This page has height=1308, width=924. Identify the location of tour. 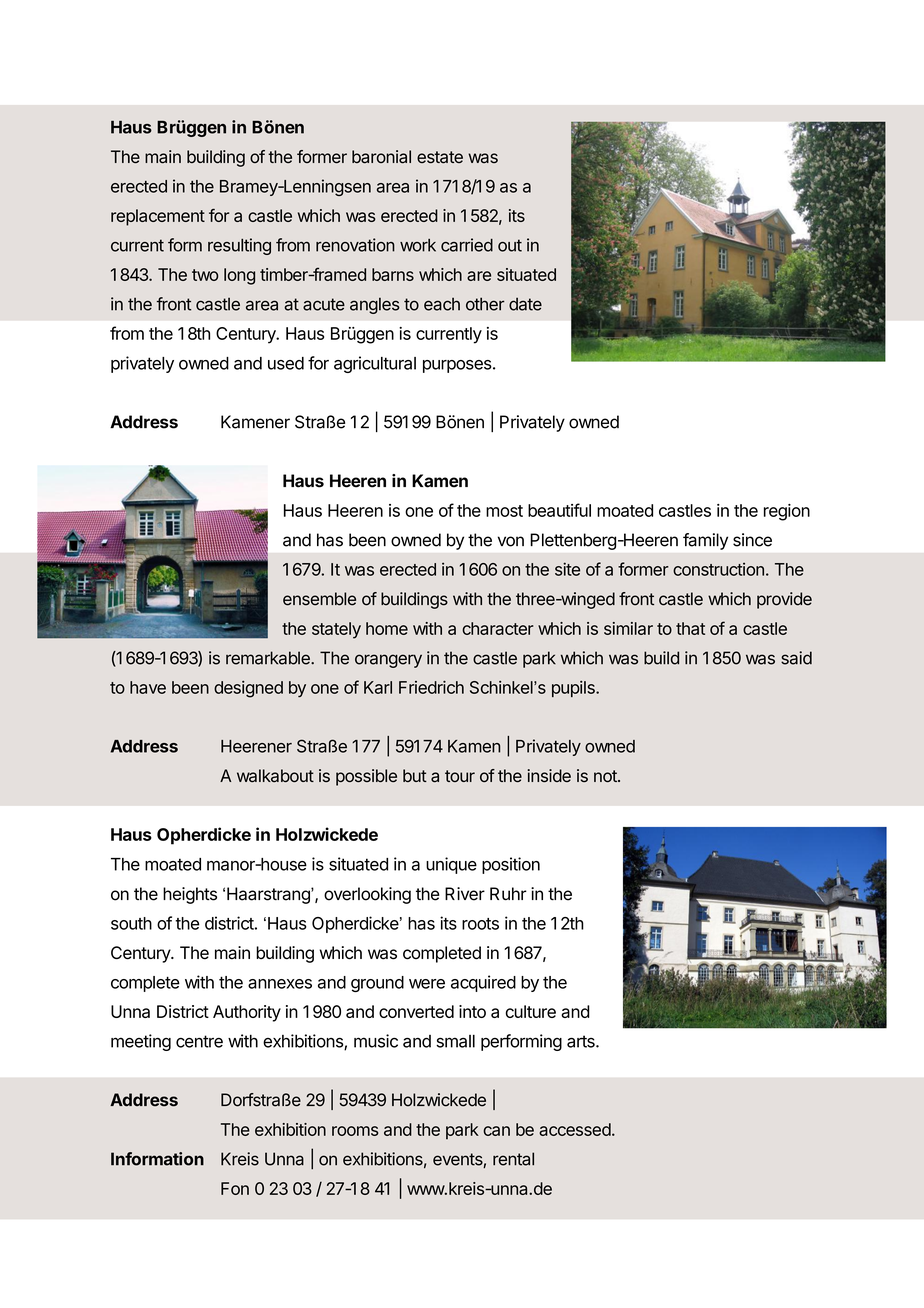
(460, 776).
